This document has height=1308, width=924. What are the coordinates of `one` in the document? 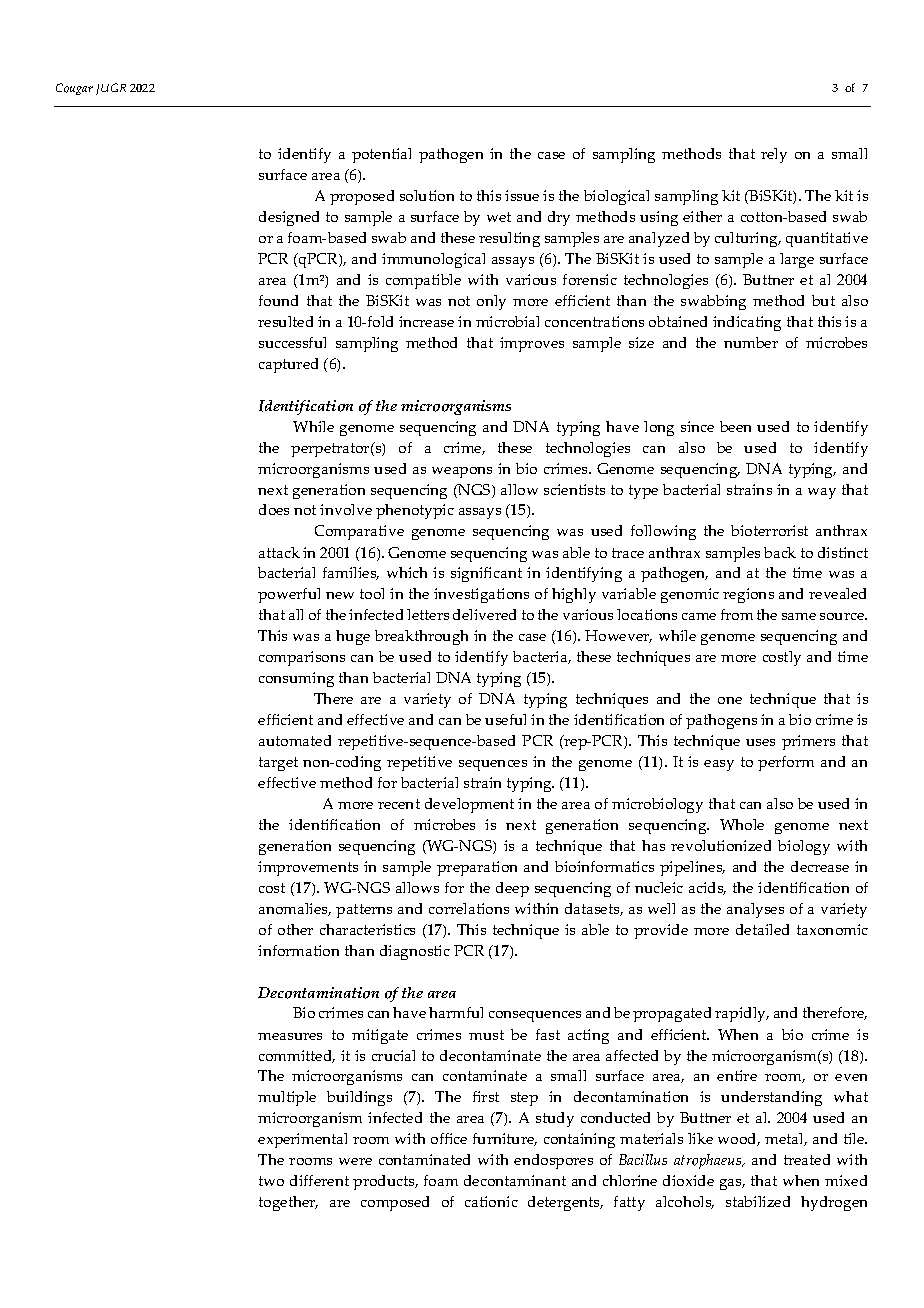 It's located at (730, 700).
